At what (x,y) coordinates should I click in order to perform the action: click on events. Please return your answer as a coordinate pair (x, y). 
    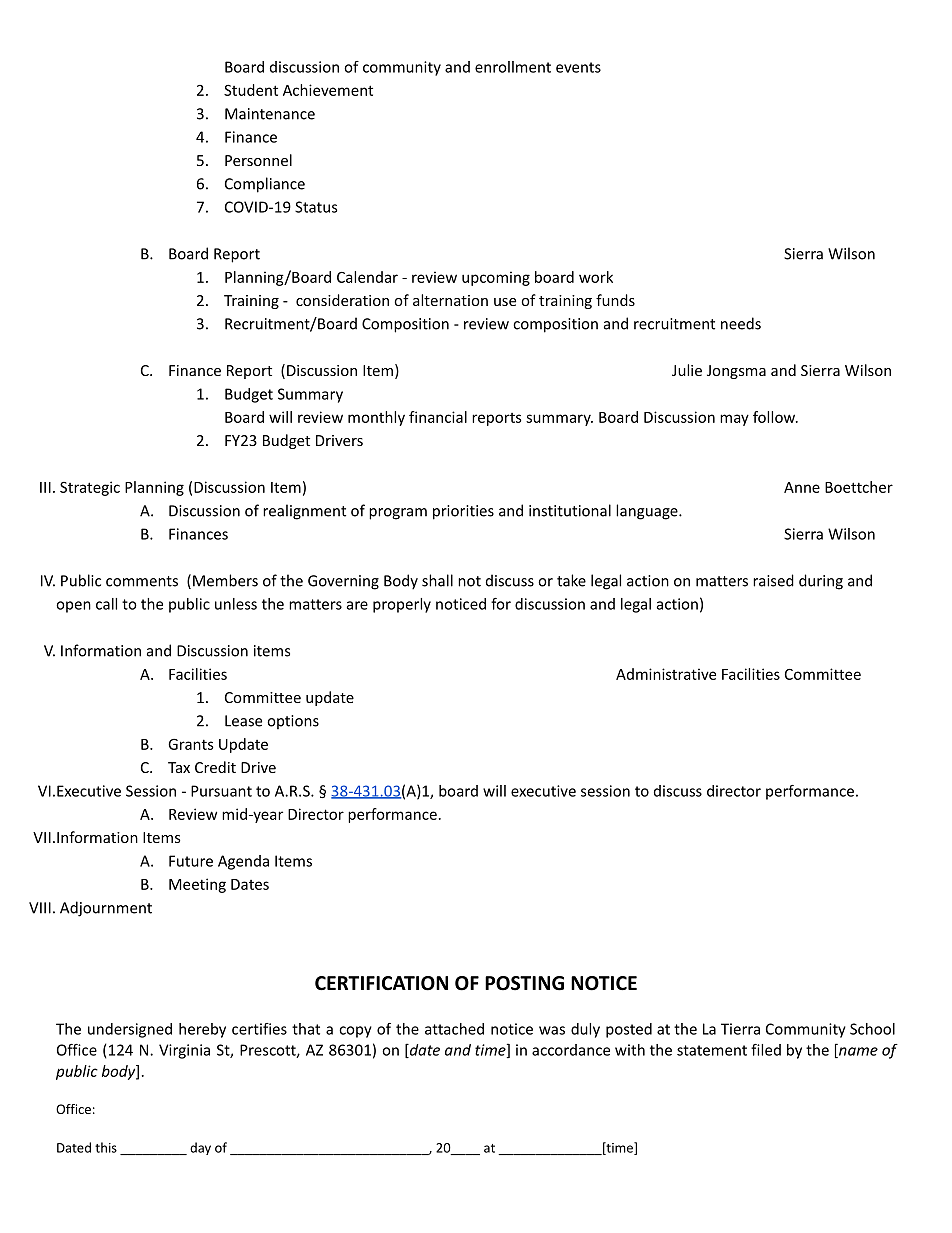
    Looking at the image, I should click on (578, 67).
